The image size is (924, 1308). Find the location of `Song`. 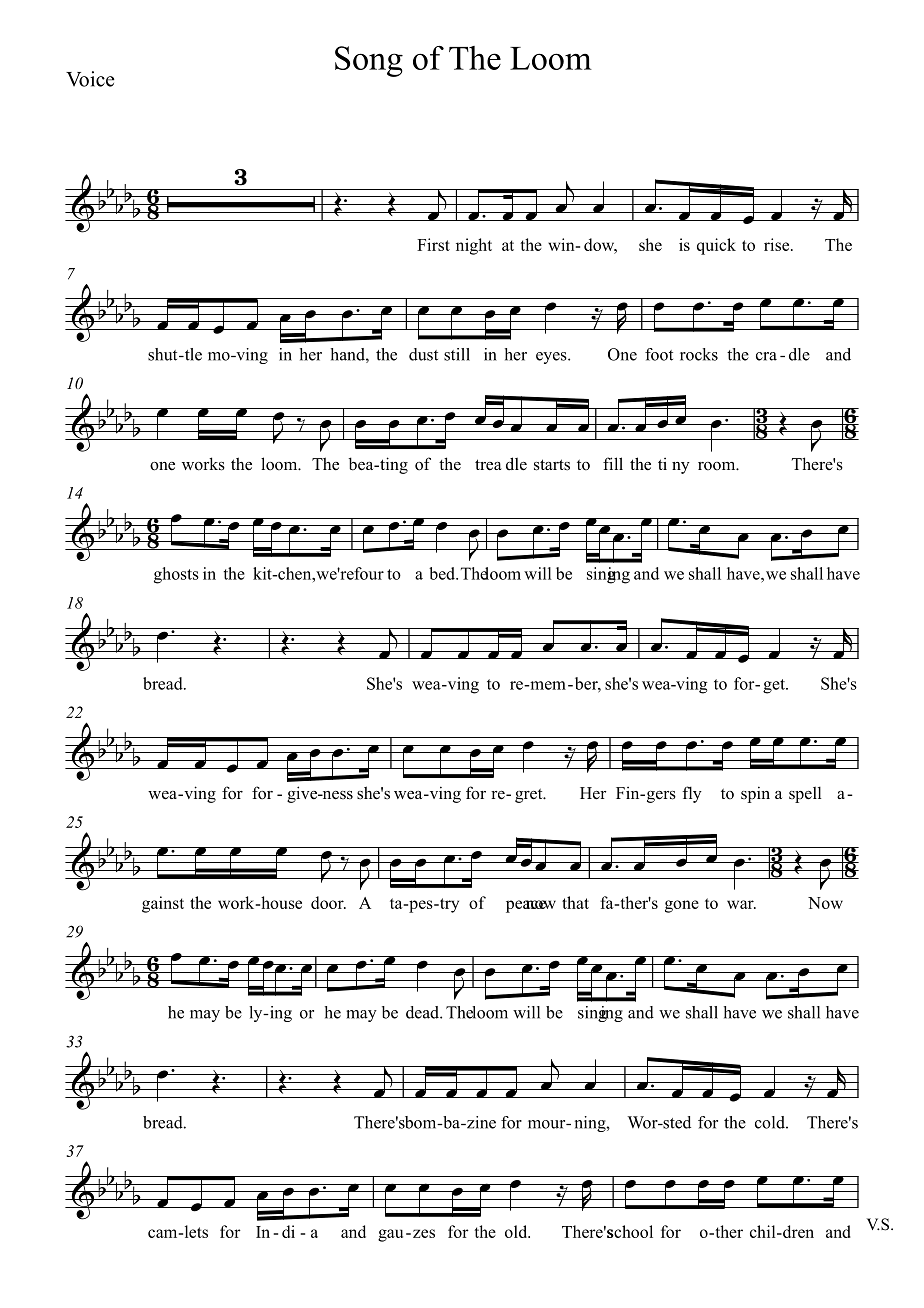

Song is located at coordinates (369, 61).
